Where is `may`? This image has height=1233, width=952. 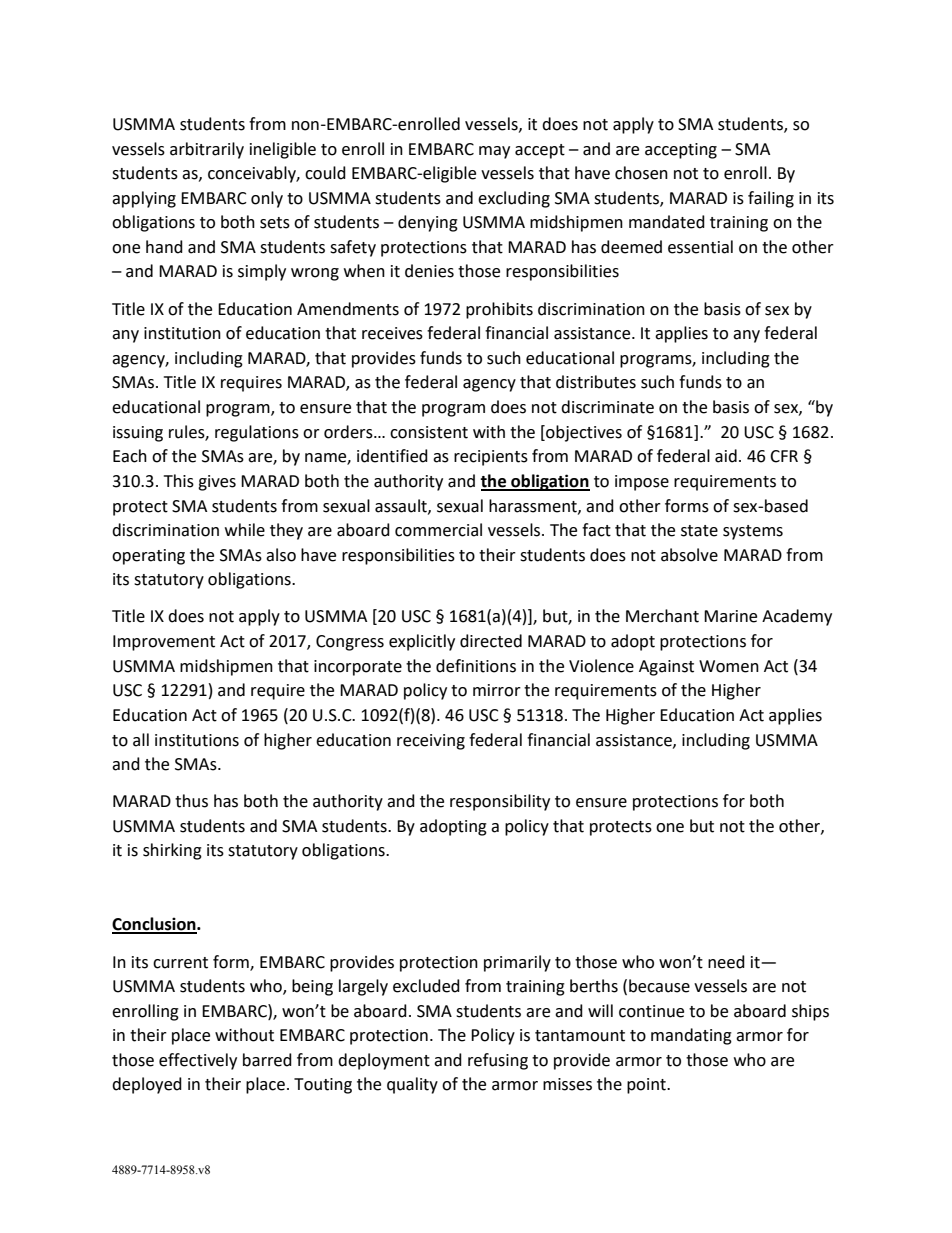 may is located at coordinates (494, 152).
